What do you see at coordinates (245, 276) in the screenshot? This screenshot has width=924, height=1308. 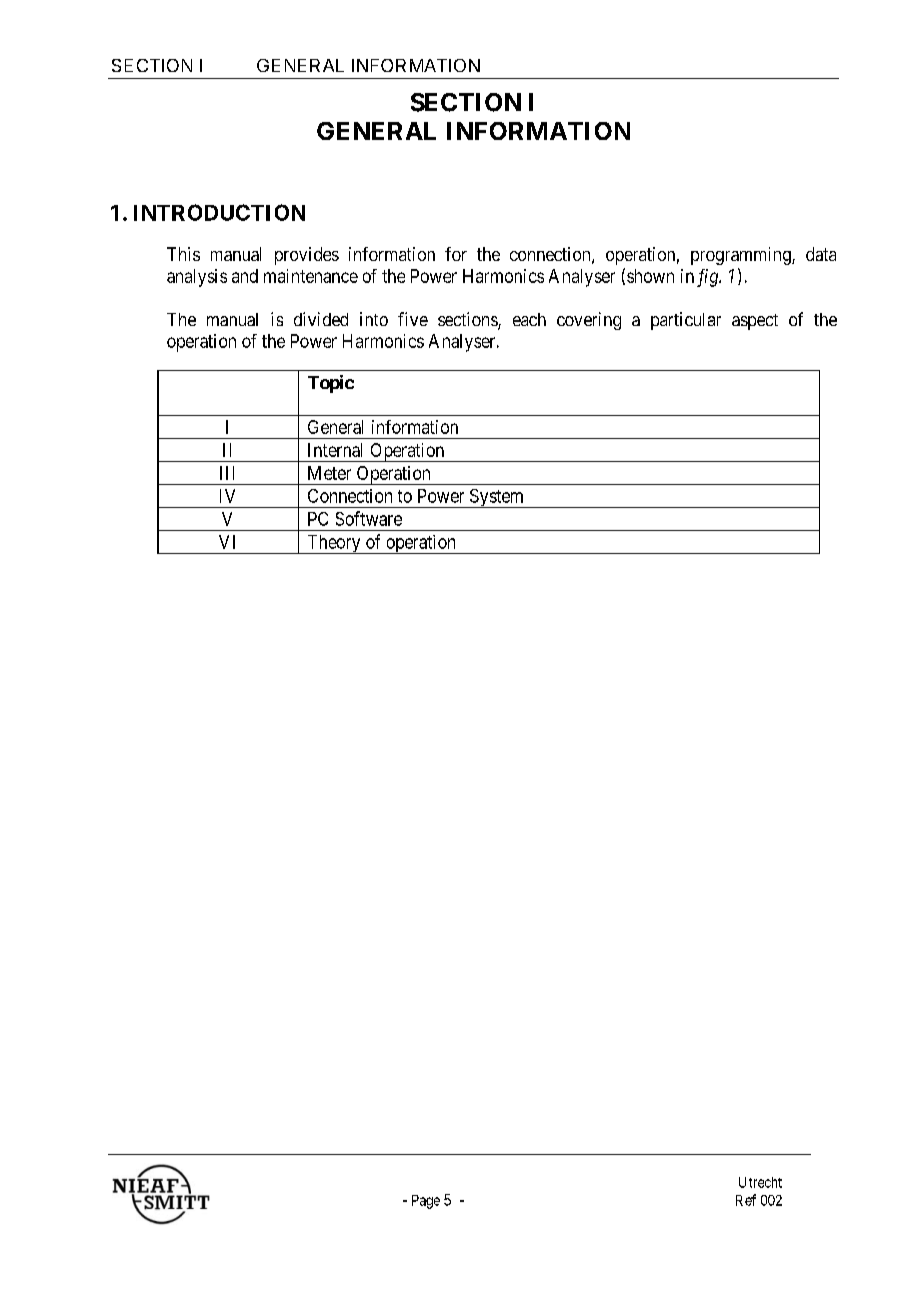 I see `and` at bounding box center [245, 276].
